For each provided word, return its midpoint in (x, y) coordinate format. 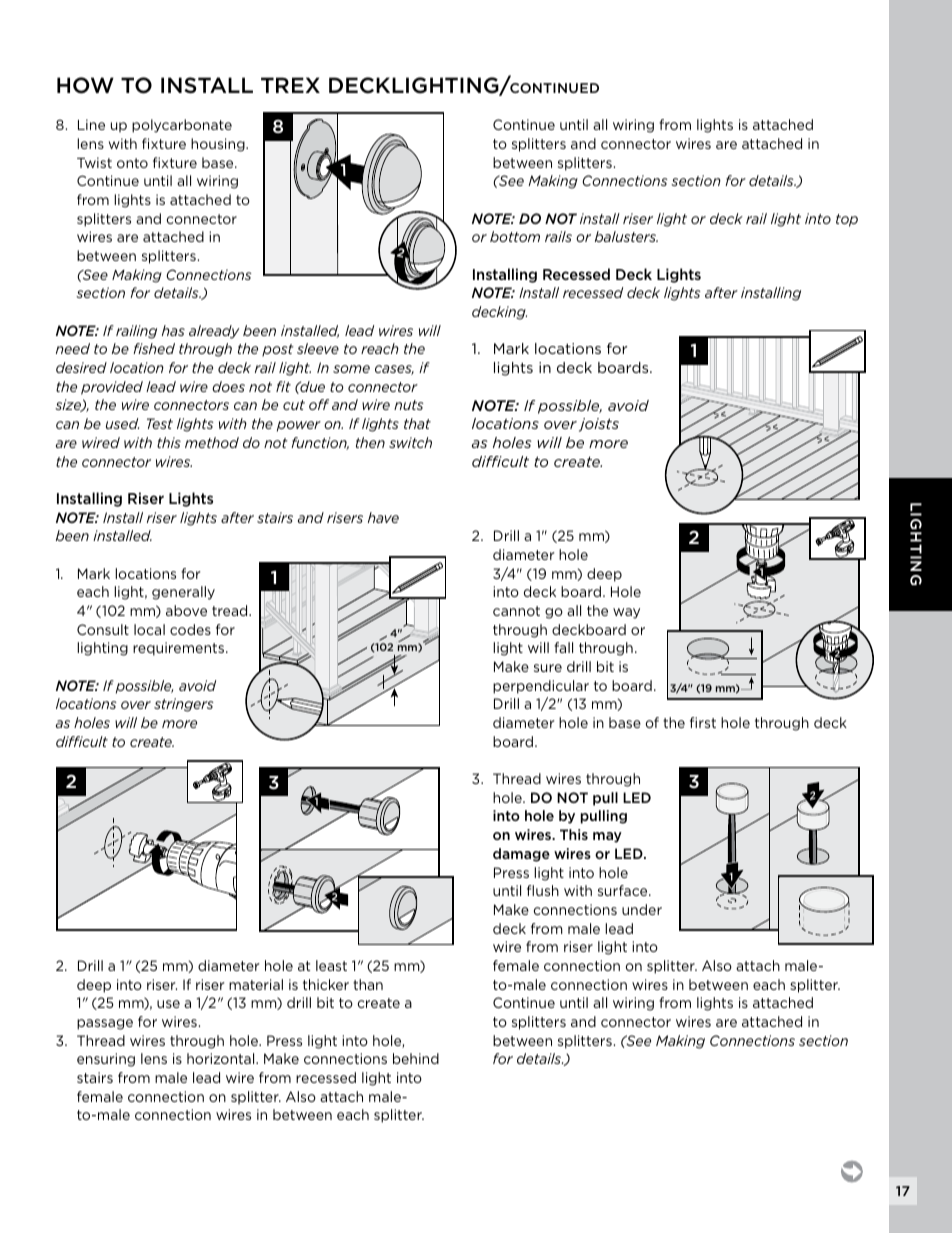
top (847, 220)
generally (183, 593)
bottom (515, 236)
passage (105, 1024)
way (626, 613)
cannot (516, 611)
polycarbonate (182, 126)
